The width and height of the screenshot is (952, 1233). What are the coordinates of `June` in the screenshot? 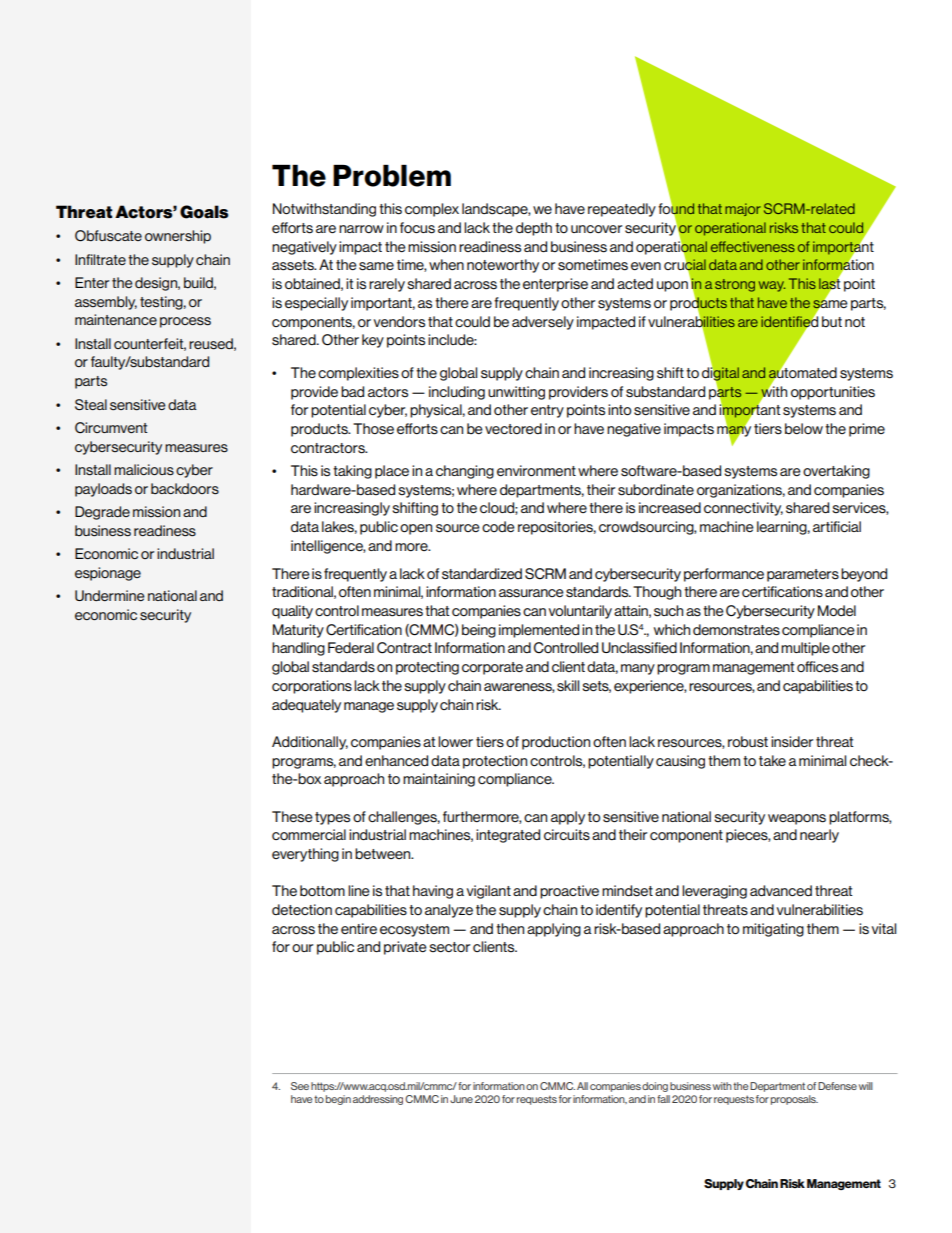 It's located at (461, 1099).
